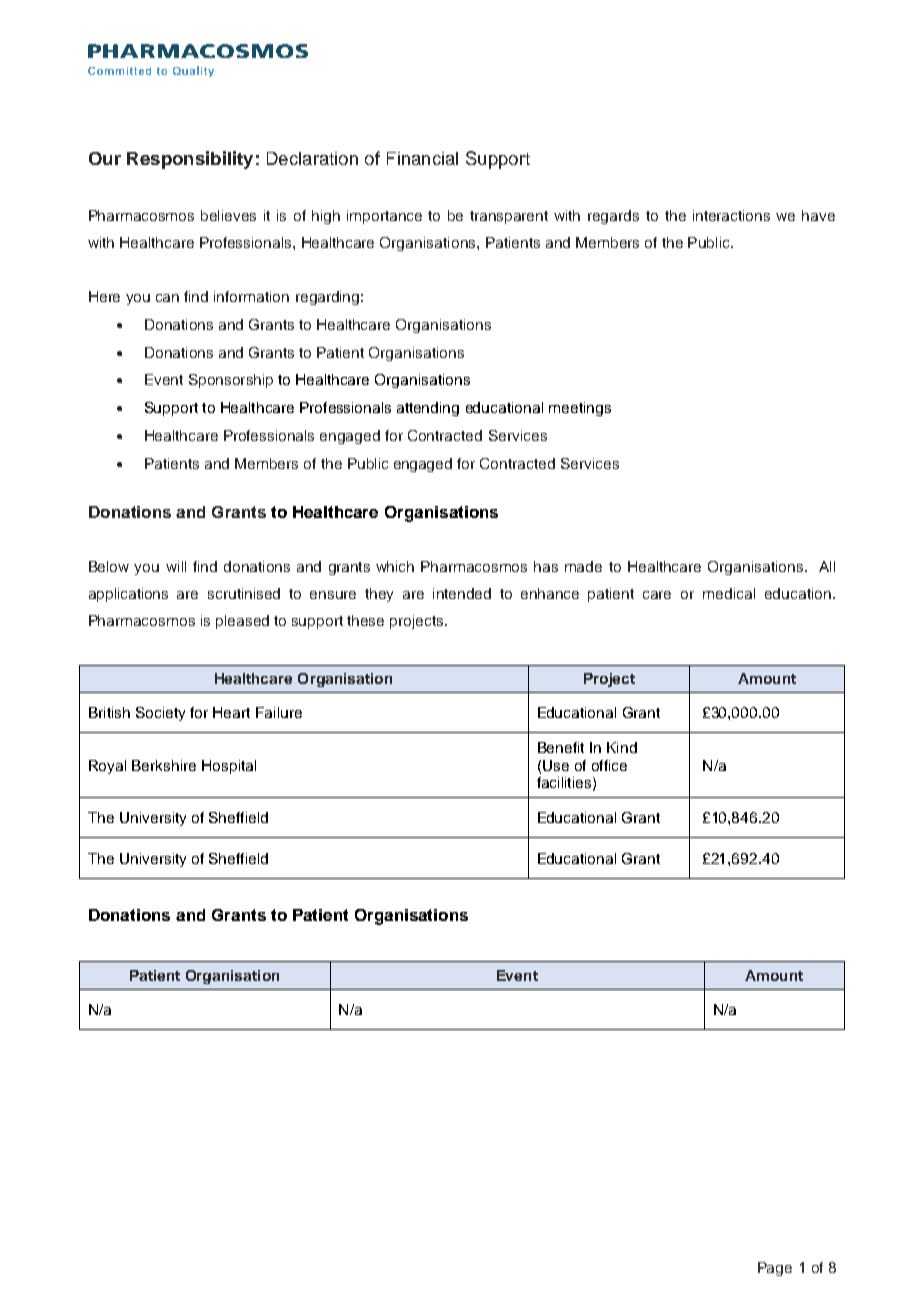 Image resolution: width=924 pixels, height=1308 pixels. What do you see at coordinates (160, 714) in the screenshot?
I see `Society` at bounding box center [160, 714].
